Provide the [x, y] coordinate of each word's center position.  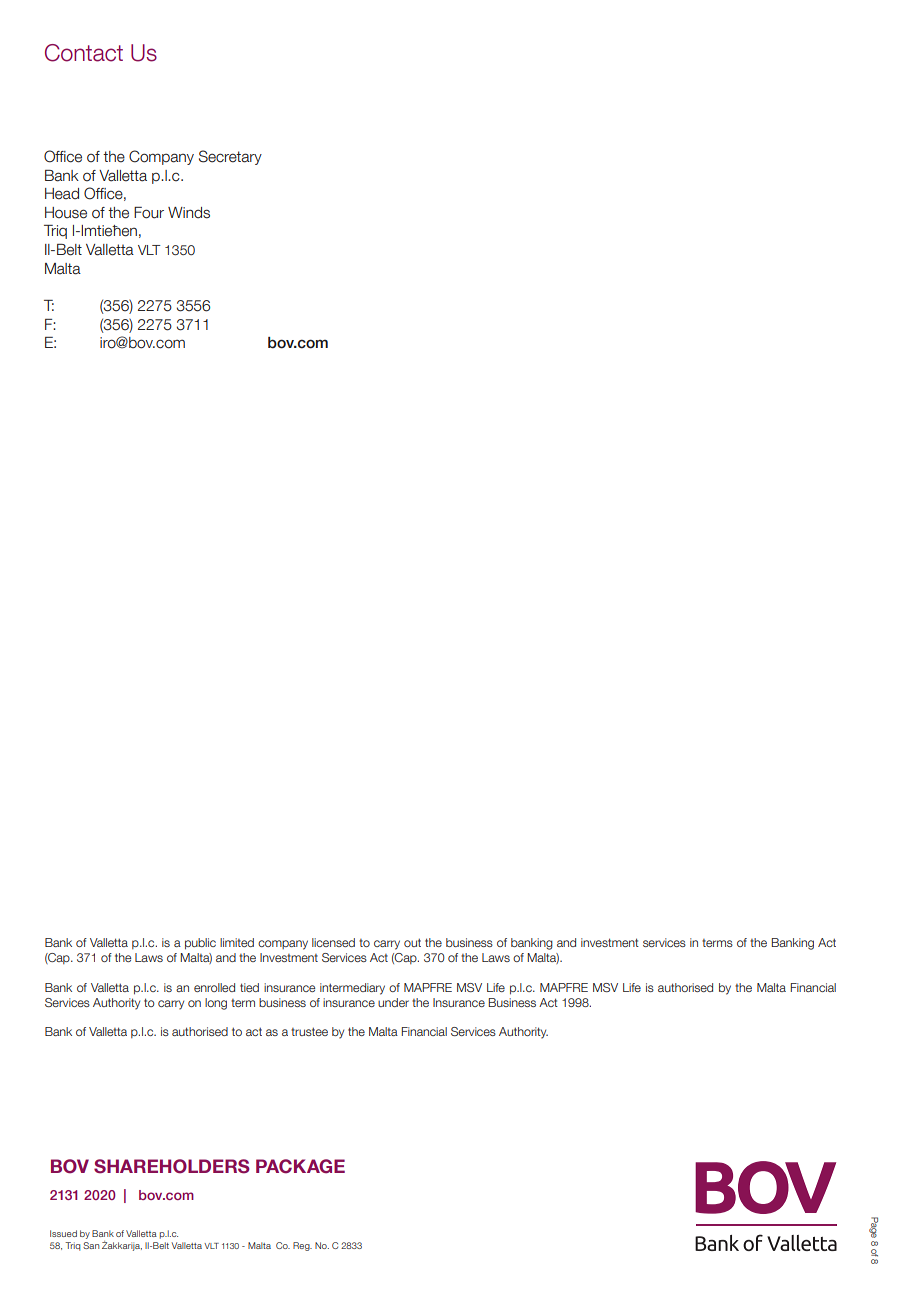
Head [62, 194]
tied [249, 987]
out [412, 942]
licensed [333, 942]
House [66, 213]
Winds [189, 213]
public [200, 944]
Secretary [230, 157]
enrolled [214, 987]
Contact [84, 53]
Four [149, 213]
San [91, 1245]
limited [237, 942]
